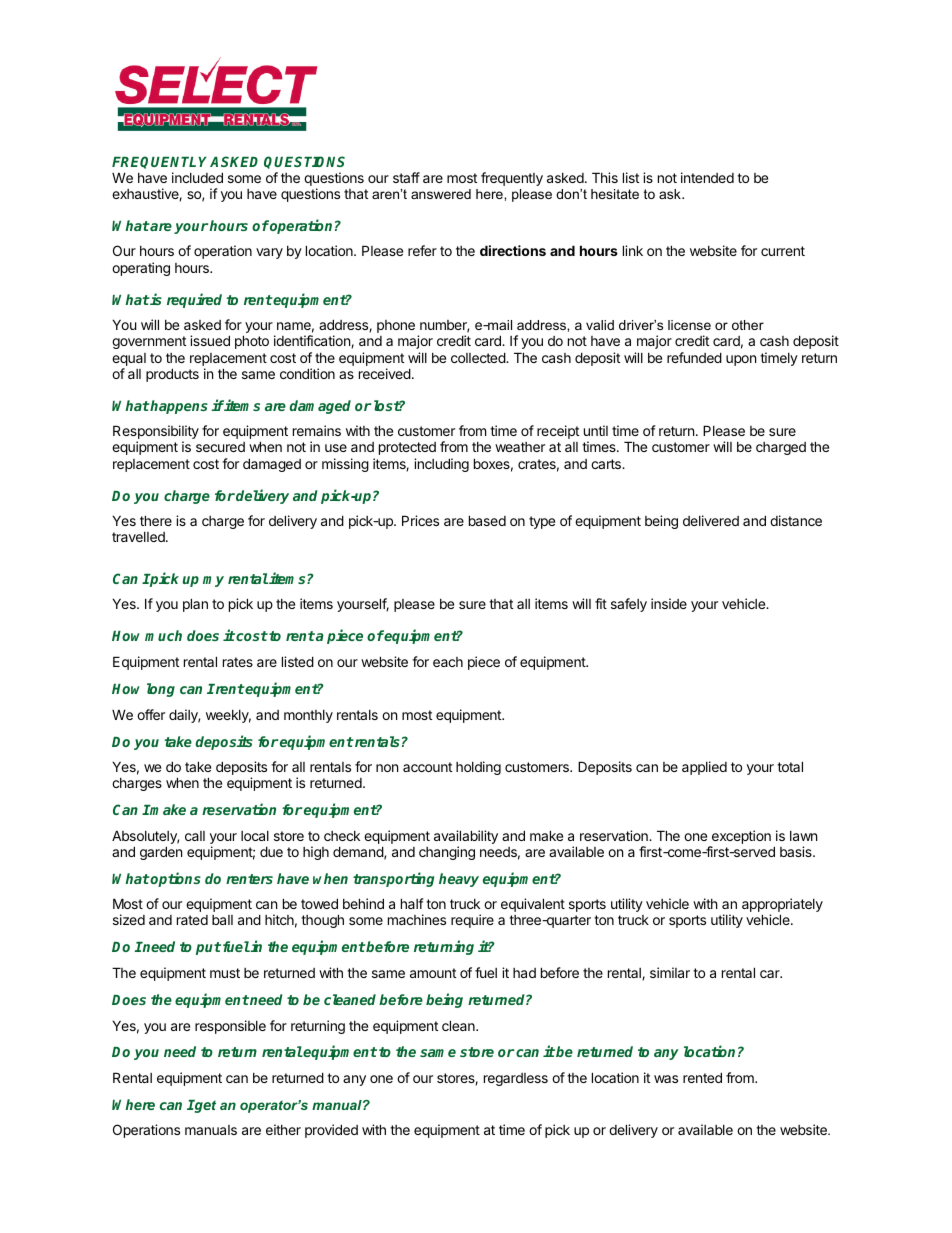 The width and height of the screenshot is (952, 1233). I want to click on inside, so click(669, 603).
